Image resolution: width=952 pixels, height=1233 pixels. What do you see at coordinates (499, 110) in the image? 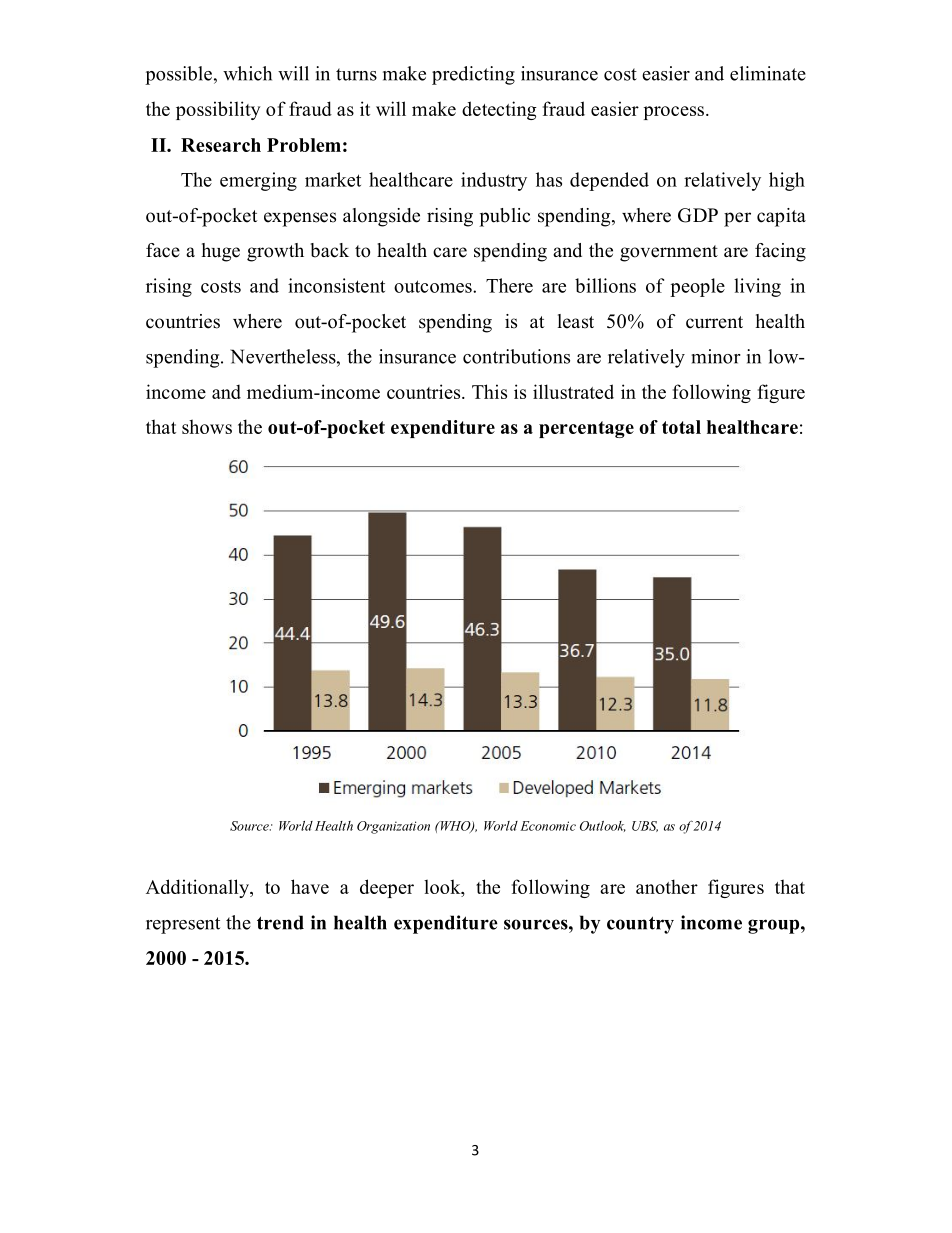
I see `detecting` at bounding box center [499, 110].
